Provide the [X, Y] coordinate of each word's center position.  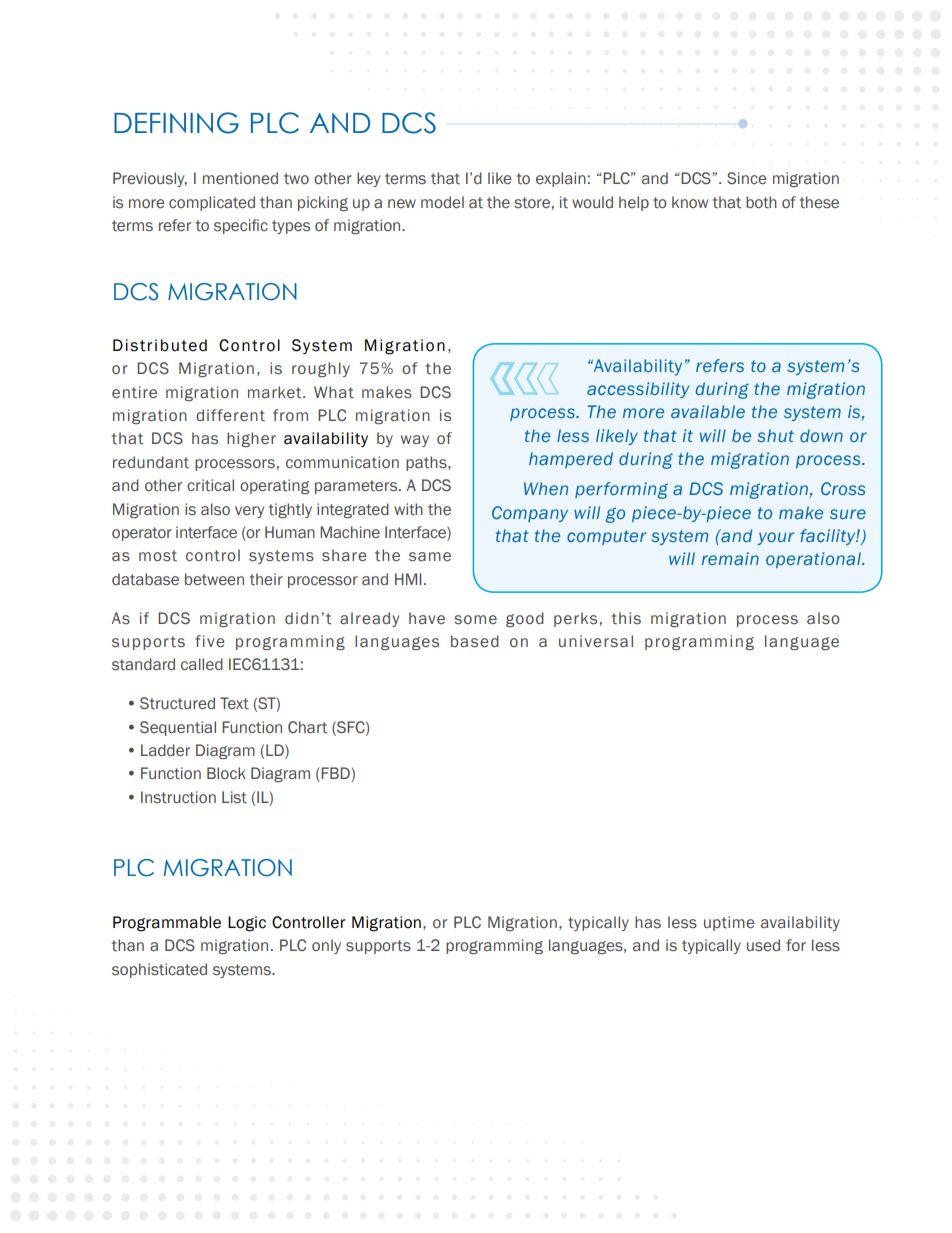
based [475, 641]
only [326, 946]
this [626, 618]
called [202, 664]
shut [776, 435]
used [763, 945]
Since [747, 178]
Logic [247, 924]
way [415, 441]
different [230, 415]
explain [561, 179]
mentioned [240, 178]
